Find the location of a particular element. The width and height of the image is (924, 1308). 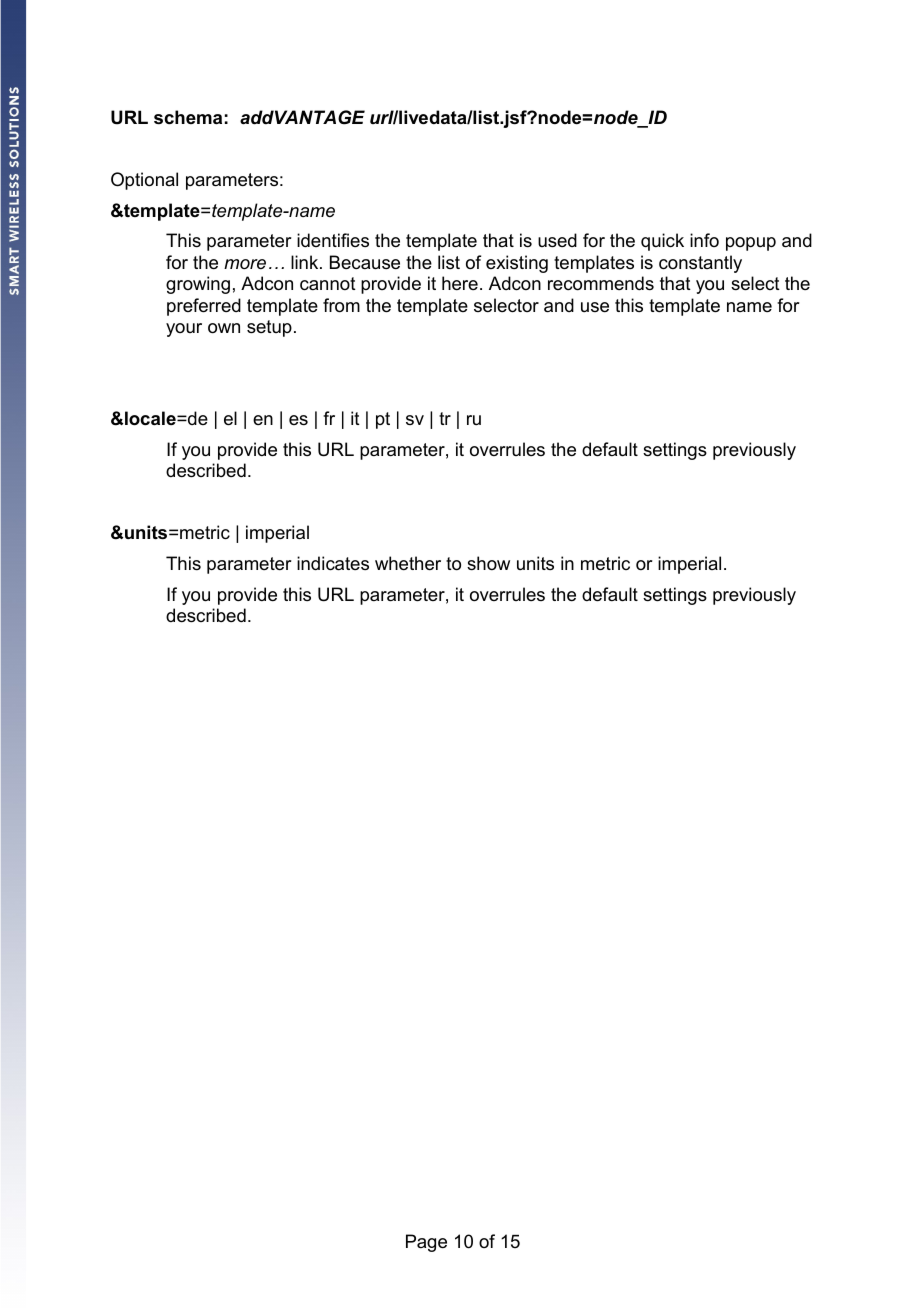

show is located at coordinates (488, 563).
